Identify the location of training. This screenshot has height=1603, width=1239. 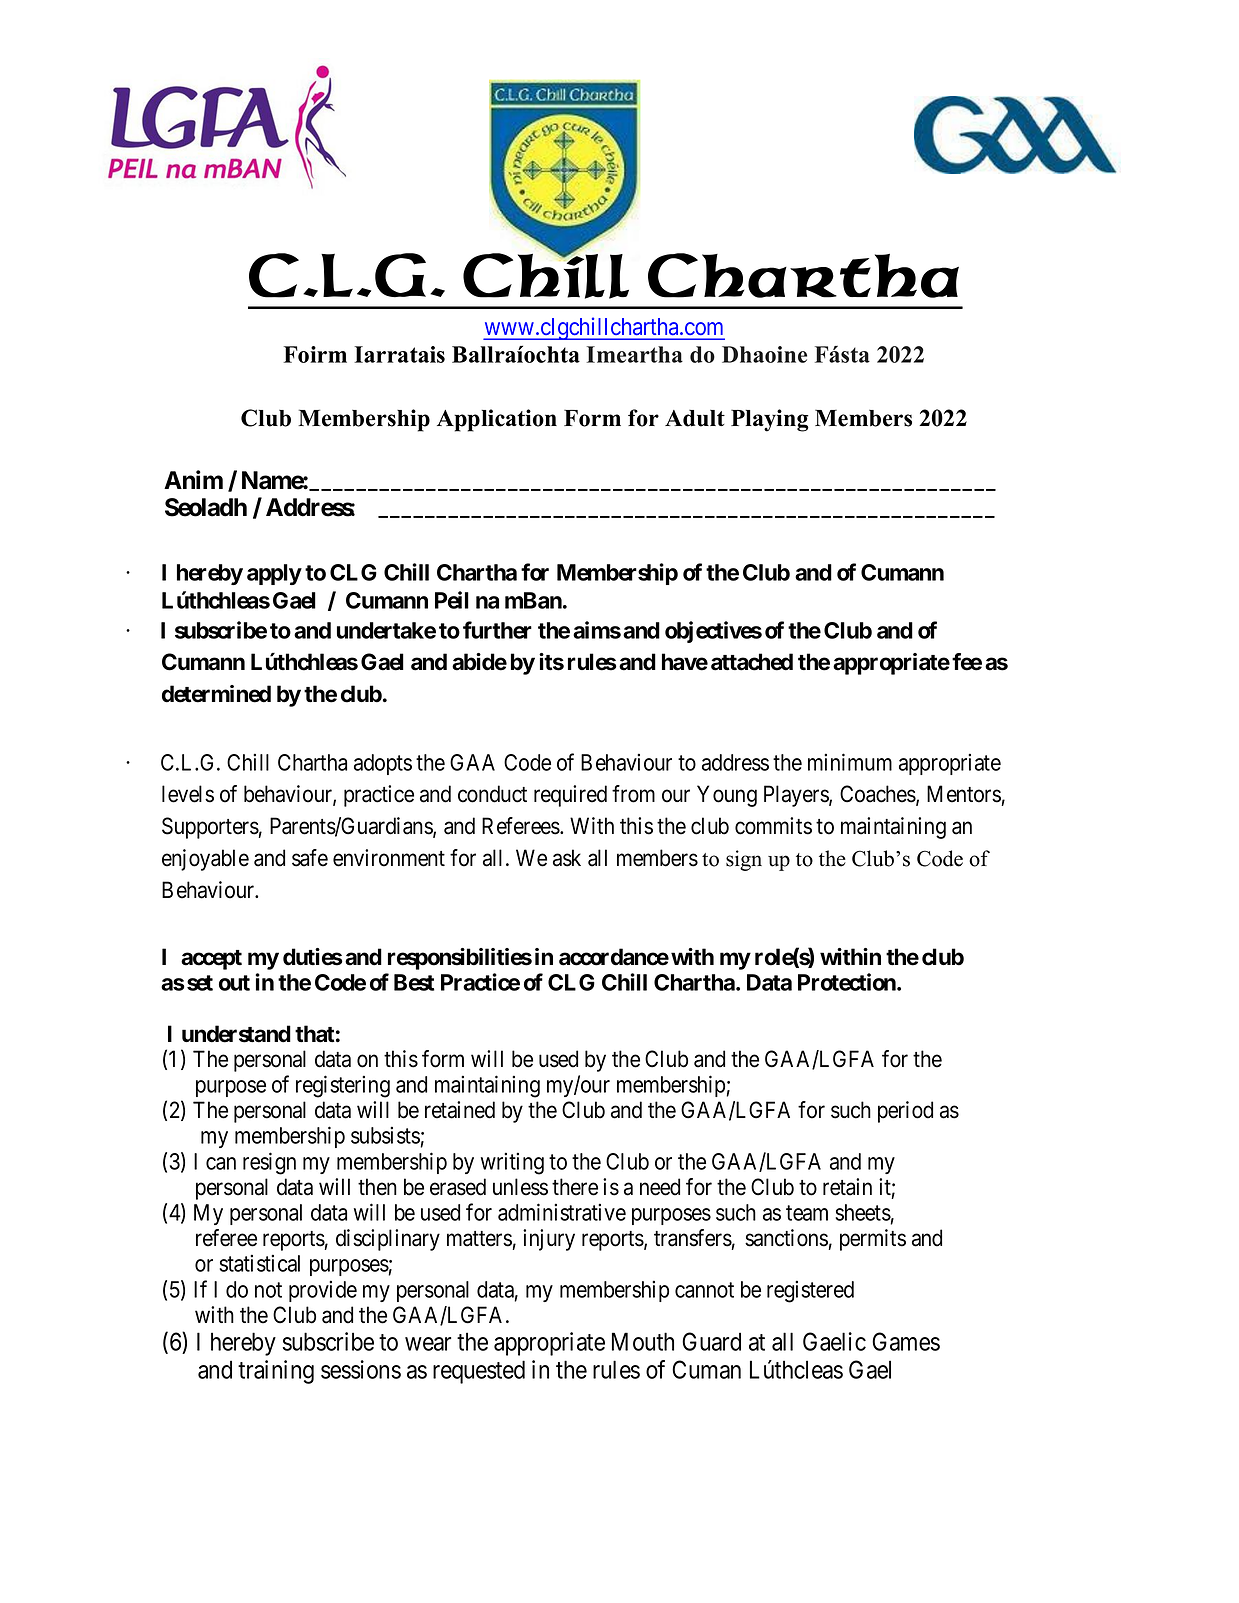
(276, 1372).
